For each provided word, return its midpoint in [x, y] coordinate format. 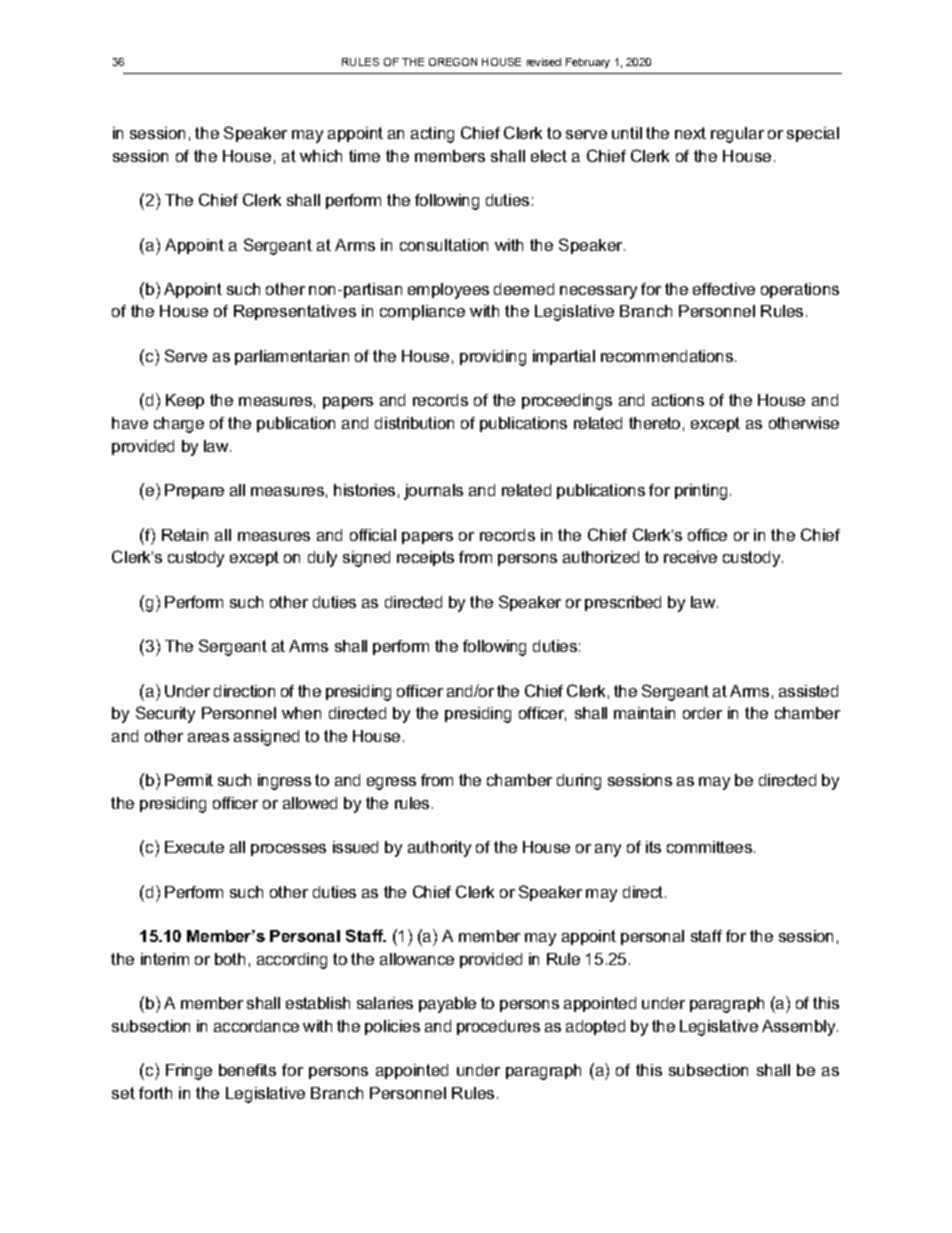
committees [711, 847]
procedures [498, 1027]
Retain [185, 535]
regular [737, 135]
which [321, 156]
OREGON [453, 62]
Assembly [800, 1028]
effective [724, 289]
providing [493, 358]
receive [690, 557]
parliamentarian [292, 357]
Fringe [189, 1072]
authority [439, 849]
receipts [425, 558]
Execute [194, 847]
